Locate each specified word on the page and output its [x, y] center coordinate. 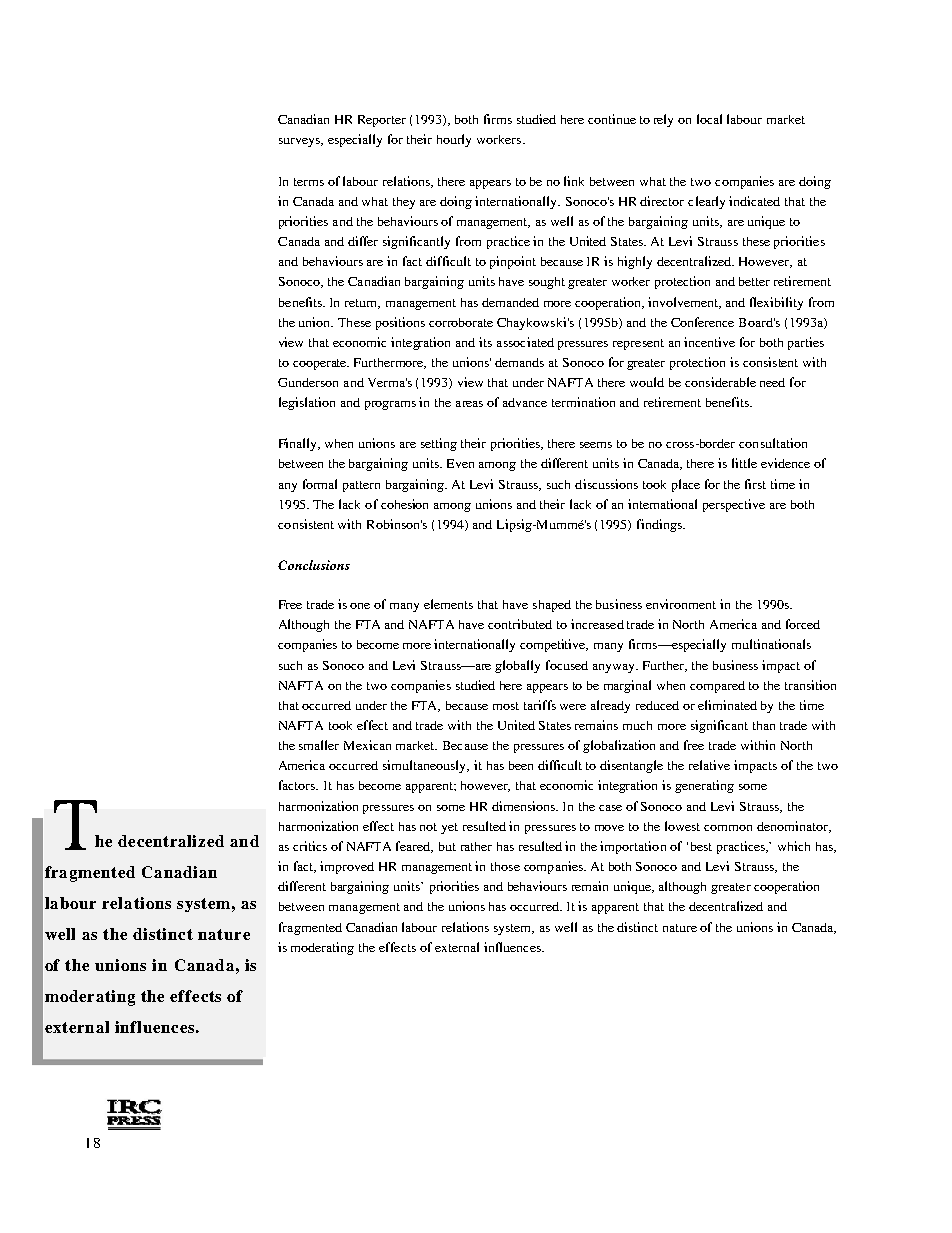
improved [347, 867]
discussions [606, 484]
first [755, 484]
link [574, 181]
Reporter [382, 121]
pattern [361, 486]
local [709, 119]
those [505, 866]
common [728, 828]
